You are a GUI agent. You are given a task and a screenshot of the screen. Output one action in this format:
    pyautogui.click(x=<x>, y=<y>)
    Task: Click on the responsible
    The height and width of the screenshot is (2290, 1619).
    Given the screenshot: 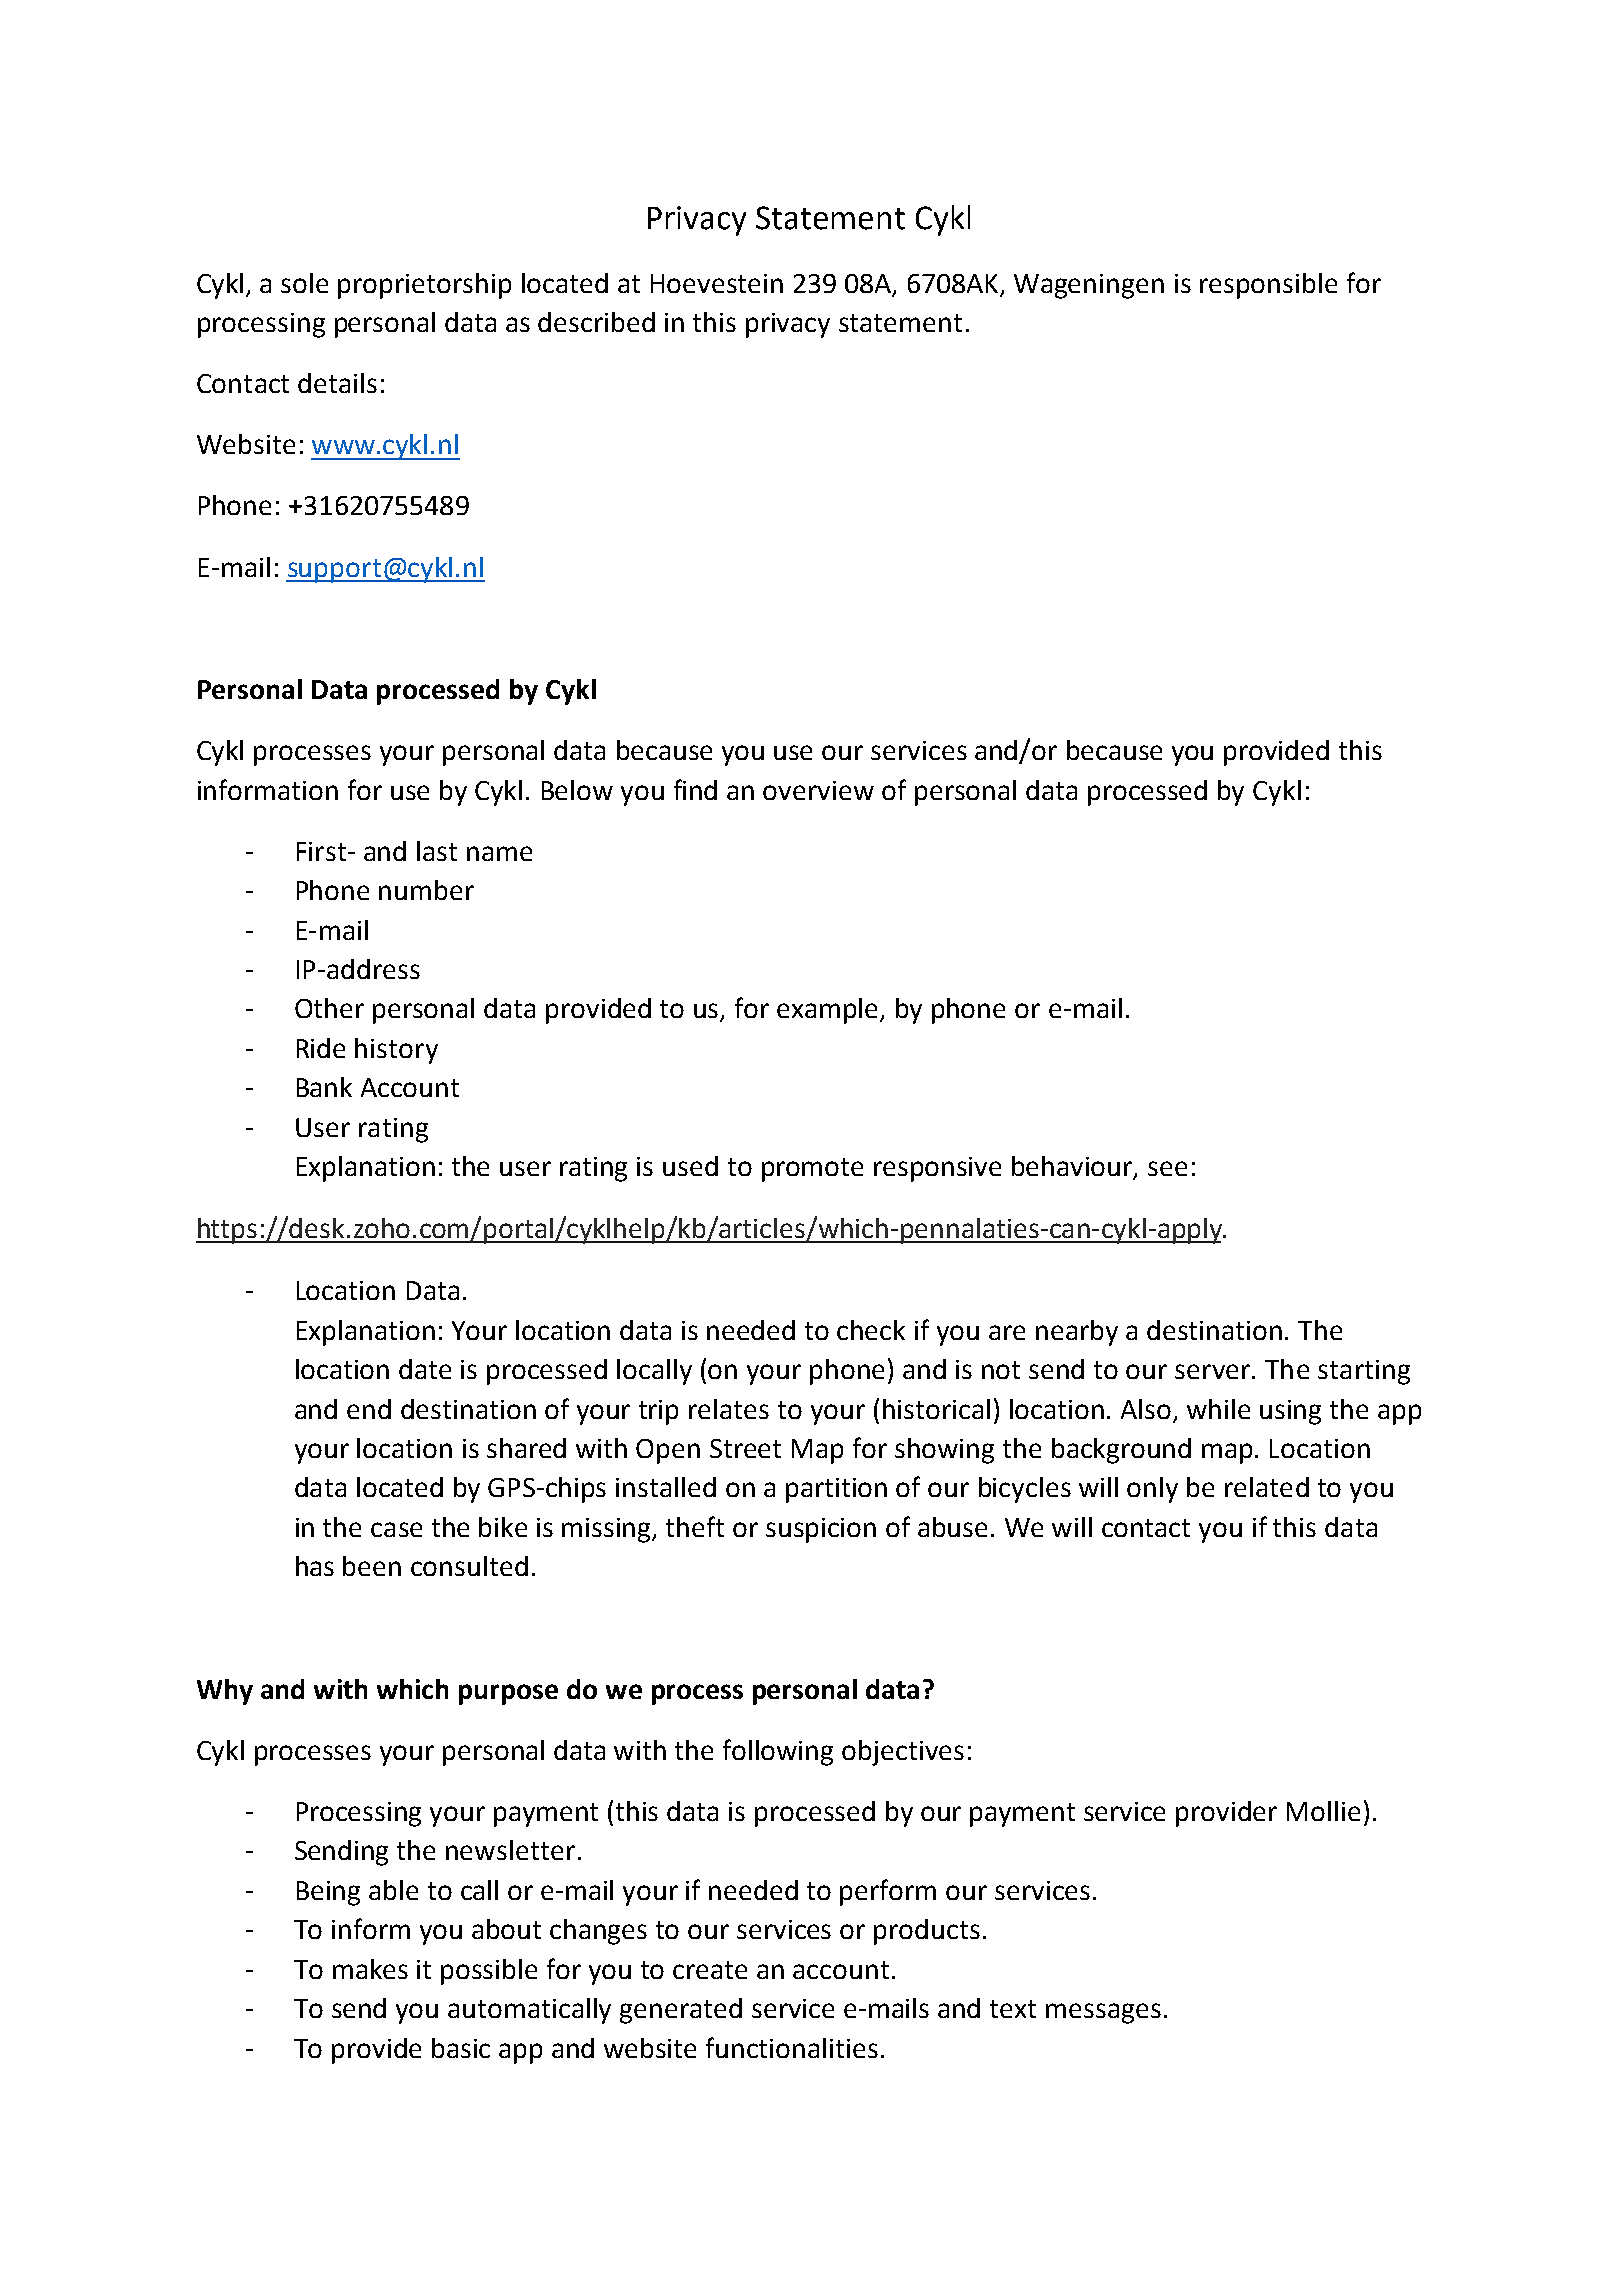 What is the action you would take?
    pyautogui.click(x=1268, y=286)
